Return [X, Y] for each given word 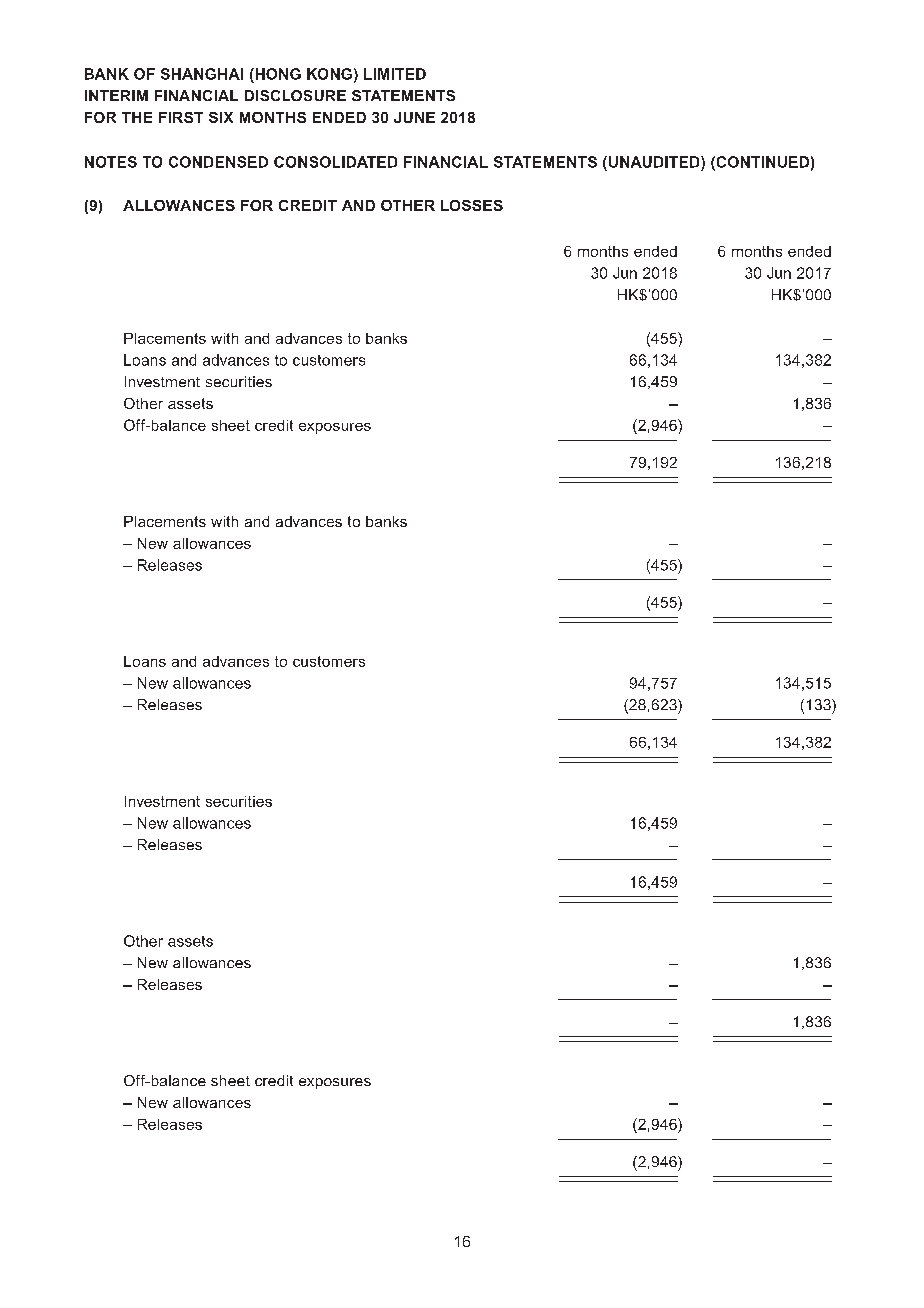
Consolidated [335, 162]
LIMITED [395, 74]
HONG [277, 74]
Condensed [218, 162]
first [181, 117]
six [221, 117]
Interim [116, 95]
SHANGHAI [202, 74]
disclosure [295, 95]
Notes [111, 162]
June [414, 117]
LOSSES [472, 205]
